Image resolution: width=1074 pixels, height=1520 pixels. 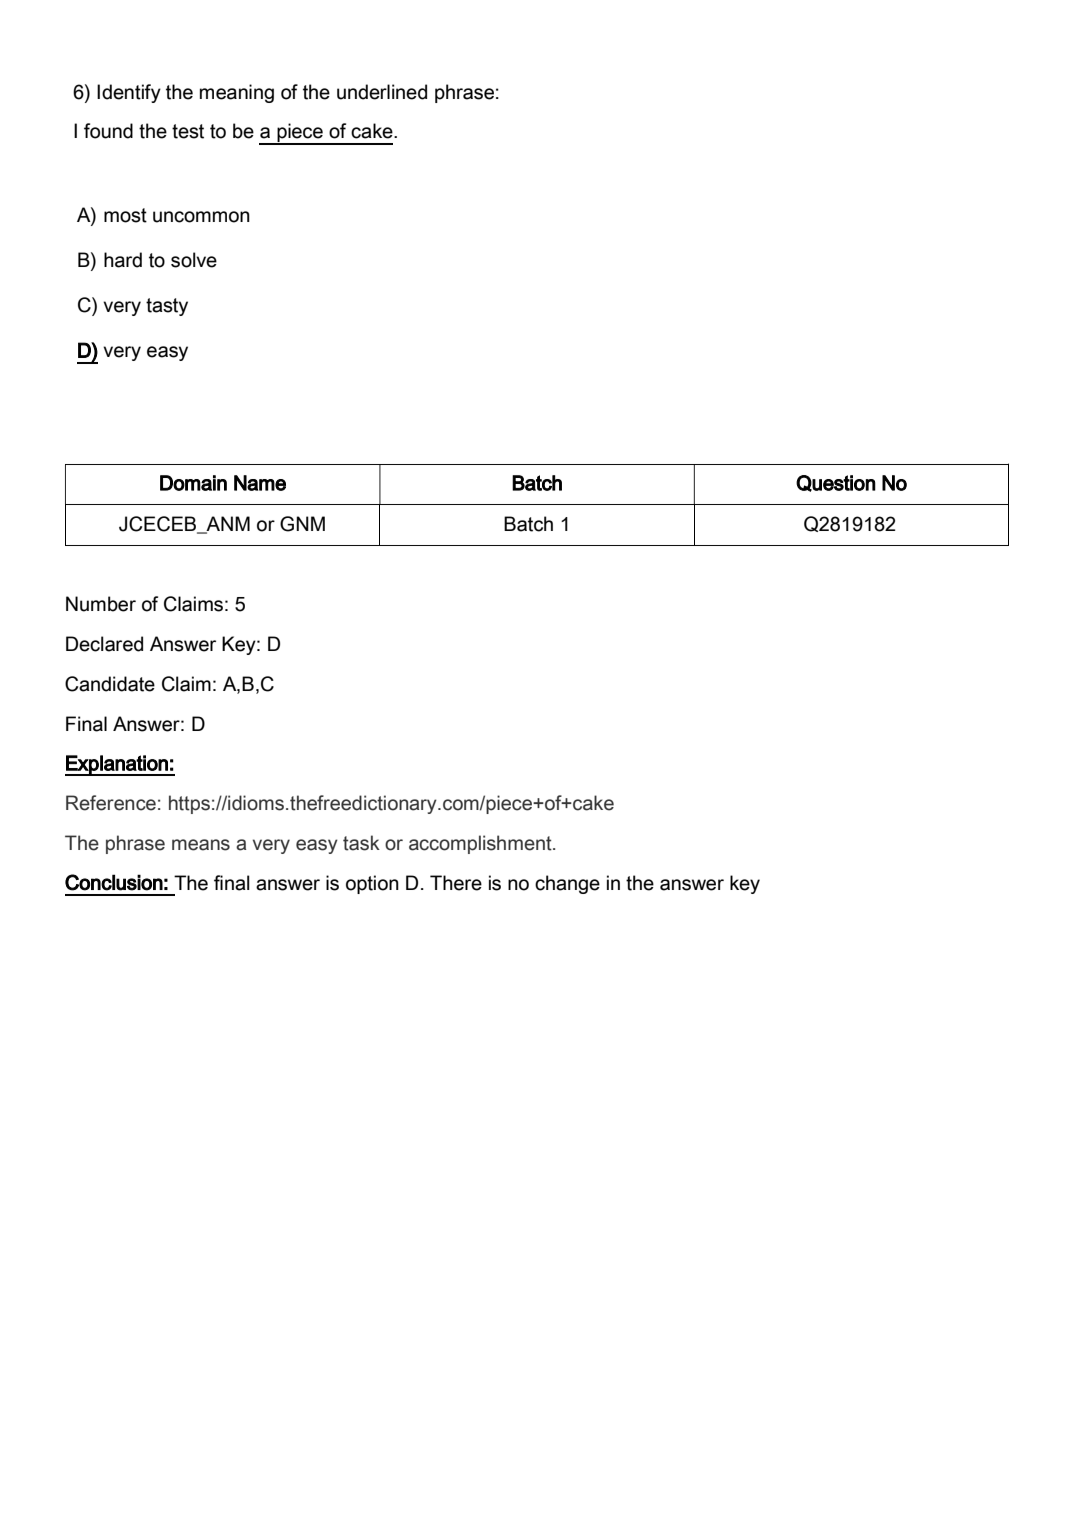 What do you see at coordinates (382, 92) in the page?
I see `underlined` at bounding box center [382, 92].
